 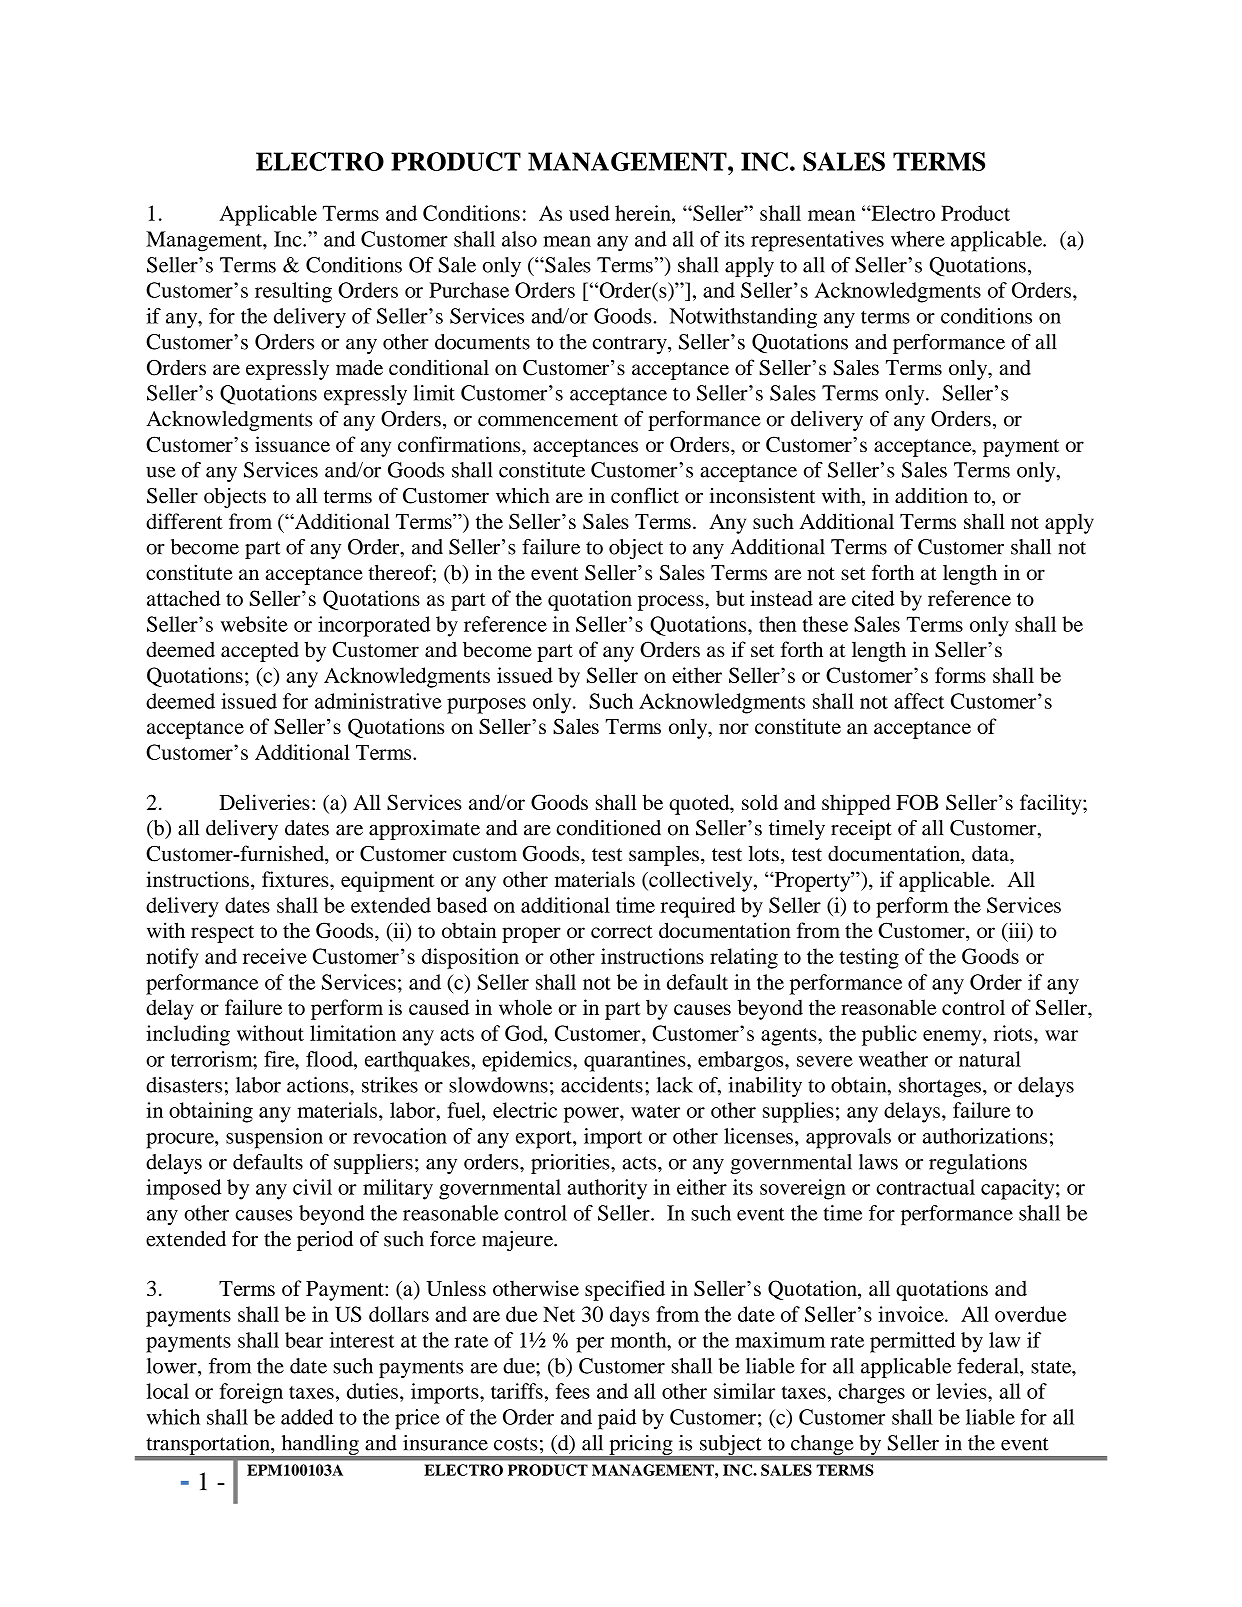 What do you see at coordinates (293, 292) in the screenshot?
I see `resulting` at bounding box center [293, 292].
